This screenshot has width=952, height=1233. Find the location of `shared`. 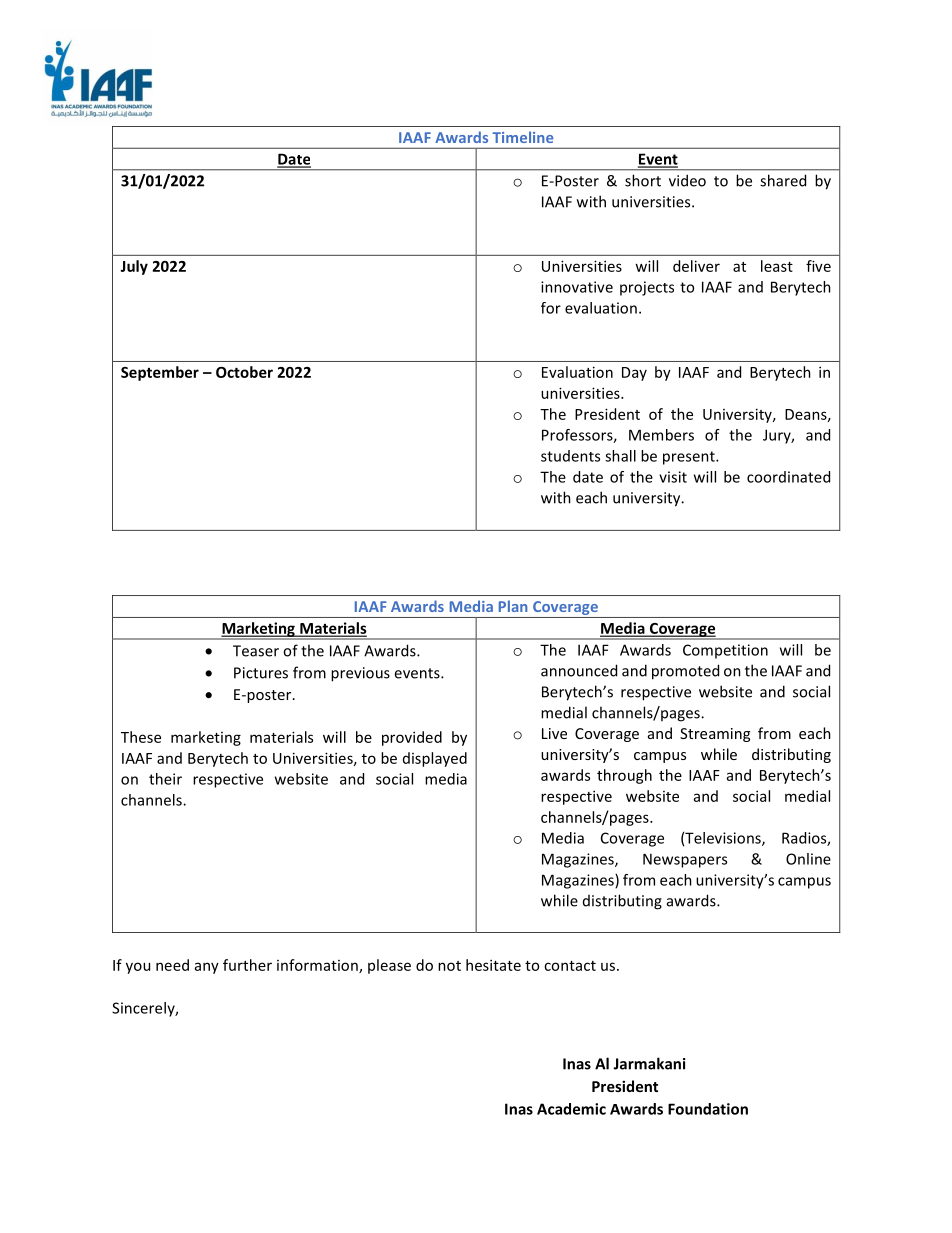

shared is located at coordinates (783, 180).
